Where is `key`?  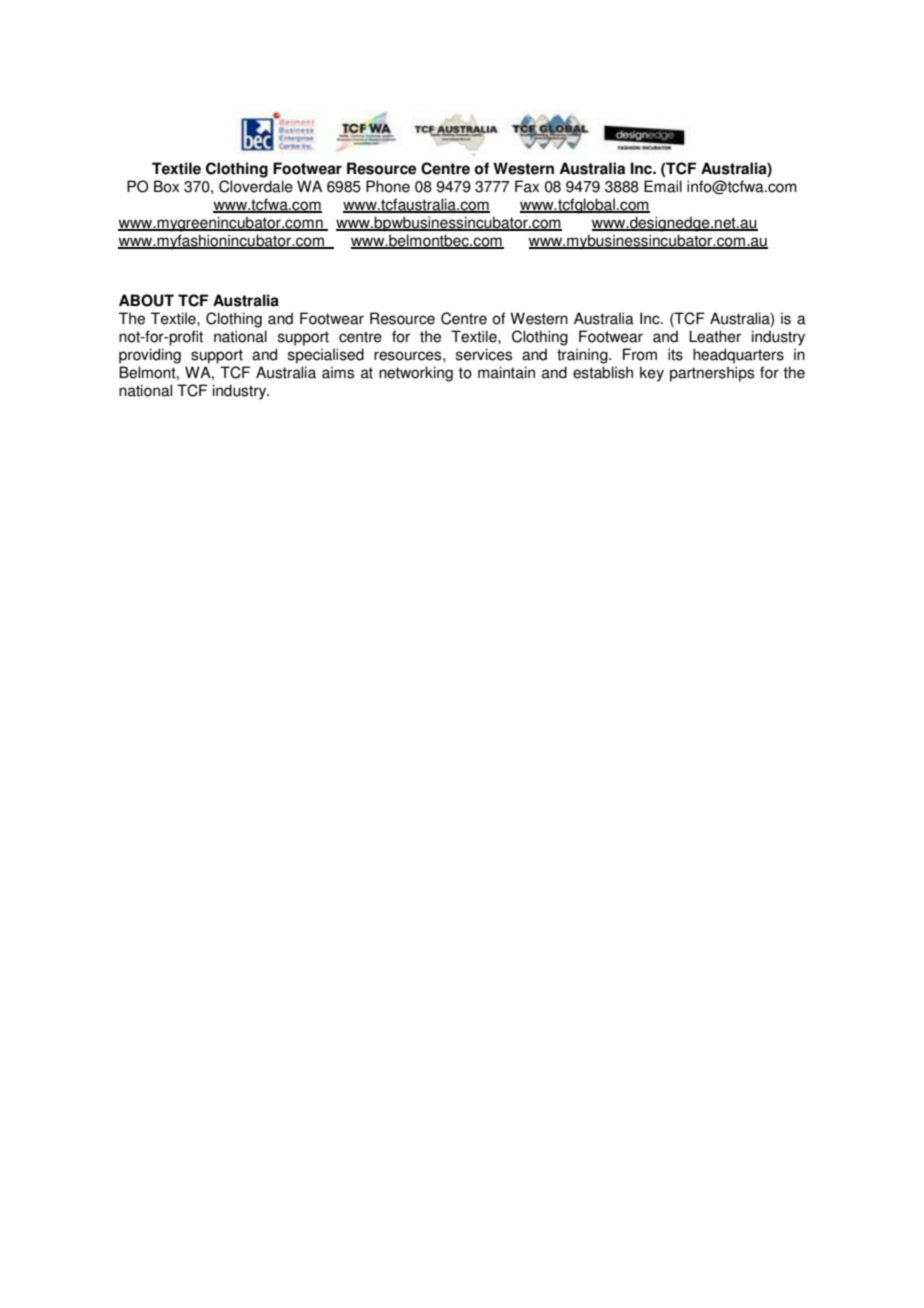 key is located at coordinates (652, 374).
